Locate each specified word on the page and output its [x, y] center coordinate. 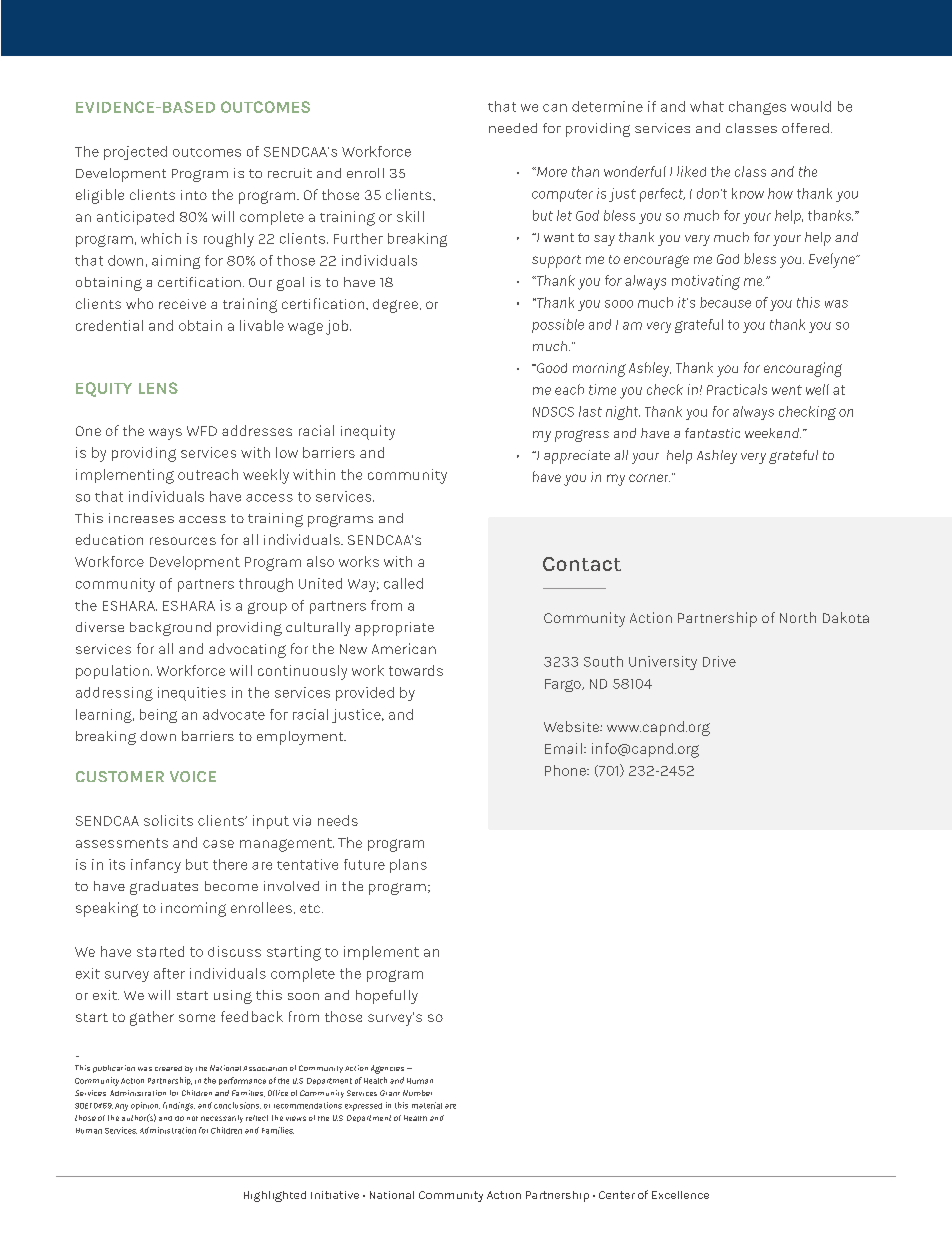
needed [513, 128]
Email [563, 748]
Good [551, 368]
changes [757, 108]
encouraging [803, 369]
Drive [719, 661]
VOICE [193, 776]
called [403, 583]
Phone [566, 770]
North [798, 617]
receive [182, 304]
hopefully [387, 997]
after [169, 973]
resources [183, 541]
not [192, 1118]
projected [135, 153]
